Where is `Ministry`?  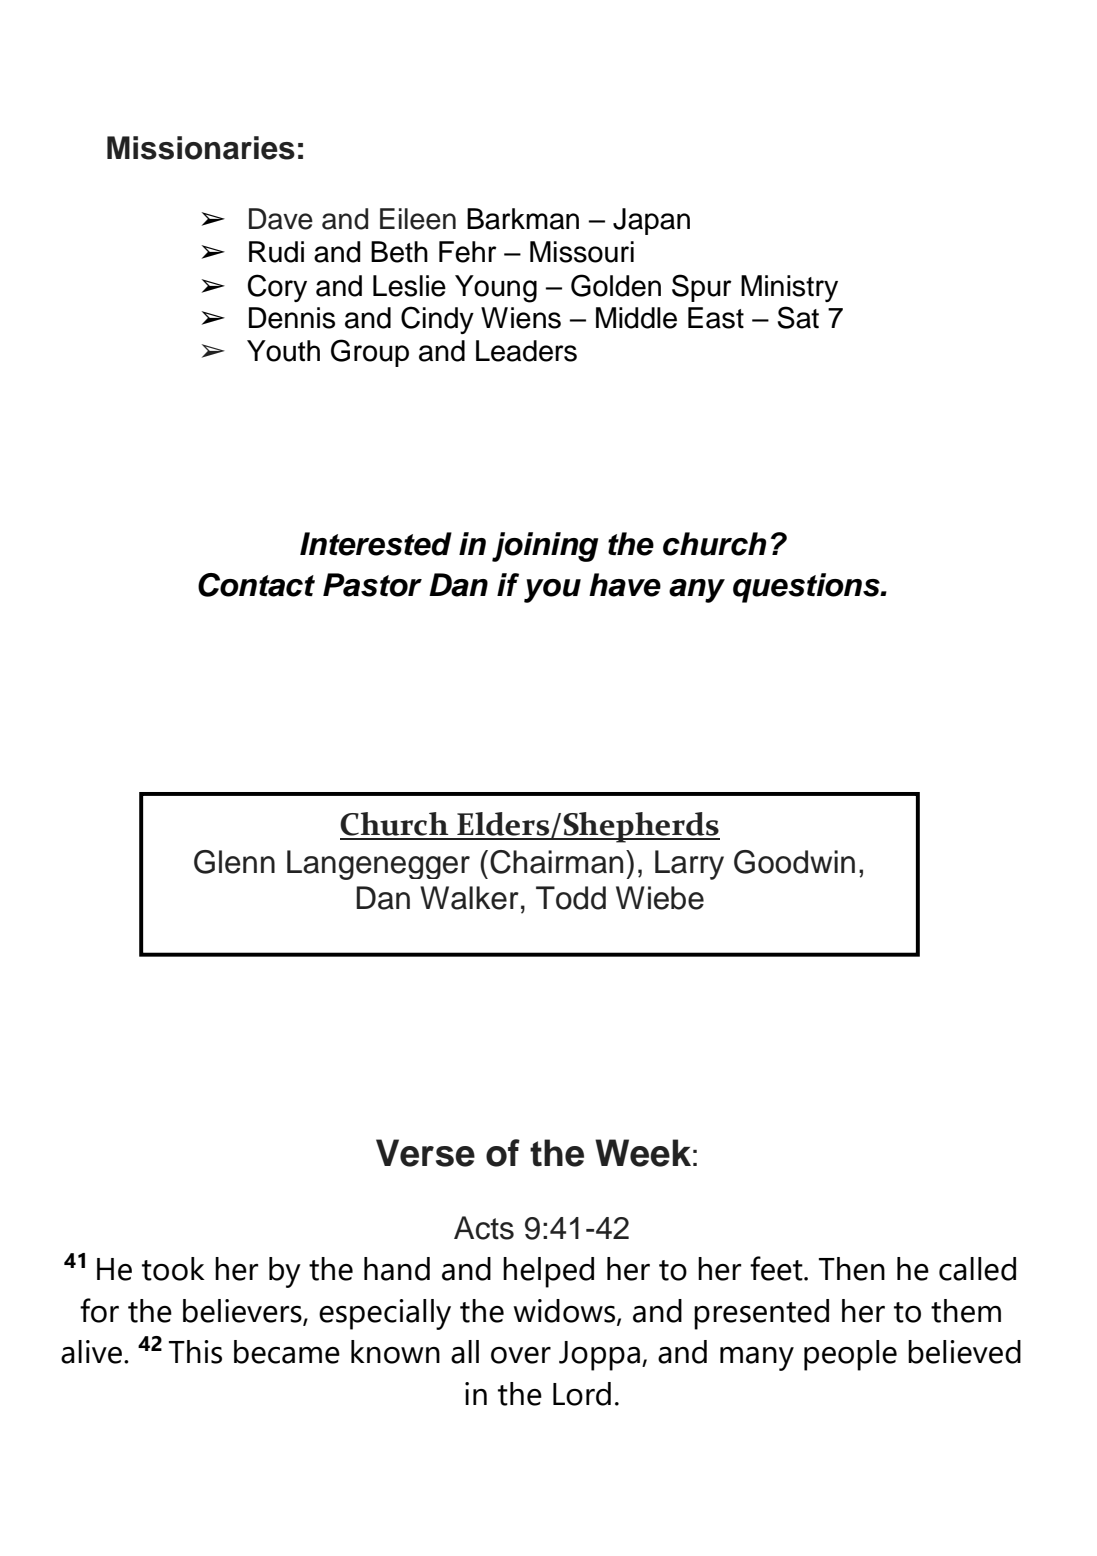 Ministry is located at coordinates (789, 288).
